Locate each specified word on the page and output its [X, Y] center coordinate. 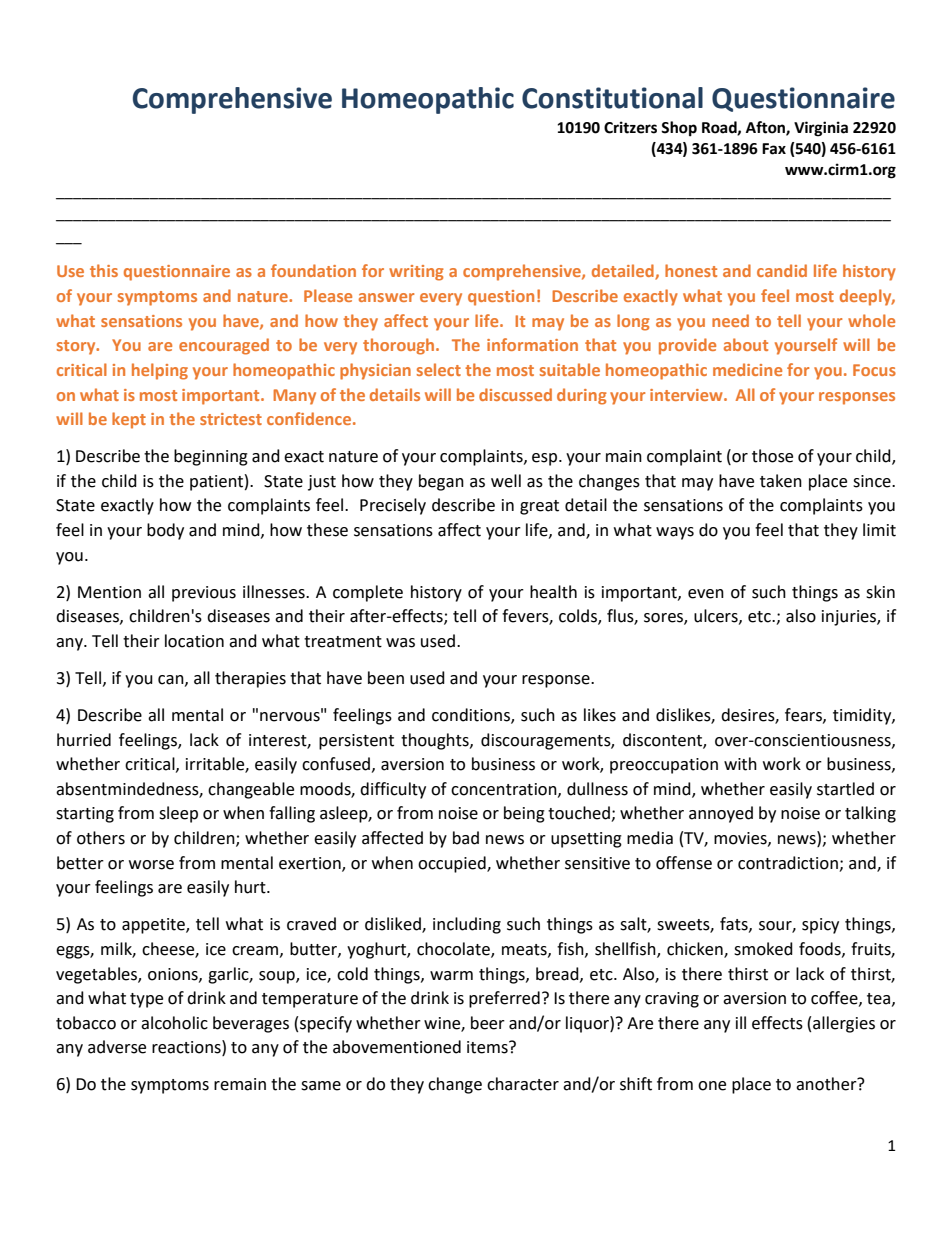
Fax [774, 149]
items [488, 1047]
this [104, 270]
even [706, 594]
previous [204, 594]
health [553, 592]
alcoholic [174, 1023]
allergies [844, 1024]
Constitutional [612, 98]
